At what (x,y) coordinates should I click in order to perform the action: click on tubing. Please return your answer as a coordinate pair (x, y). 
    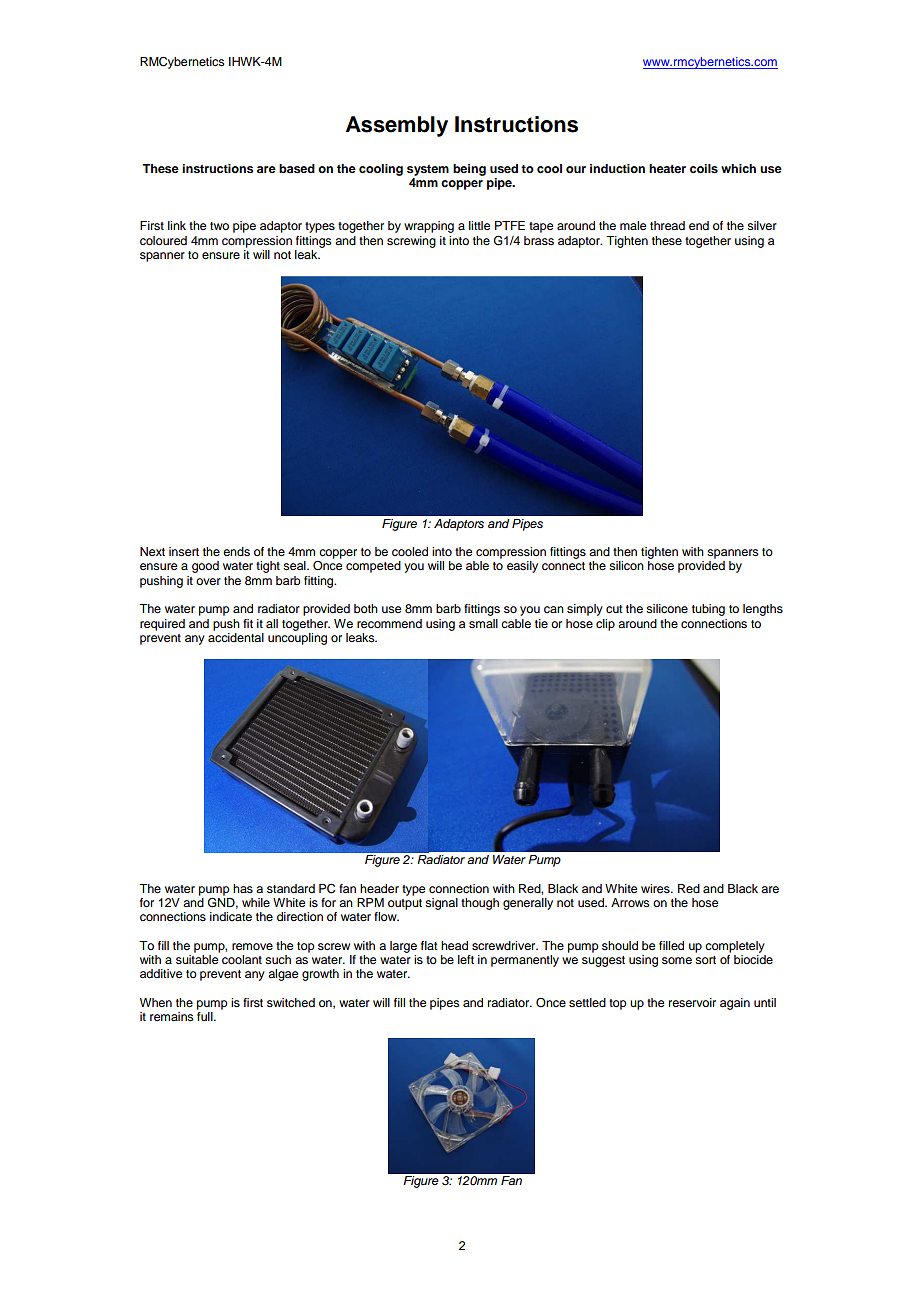
    Looking at the image, I should click on (708, 610).
